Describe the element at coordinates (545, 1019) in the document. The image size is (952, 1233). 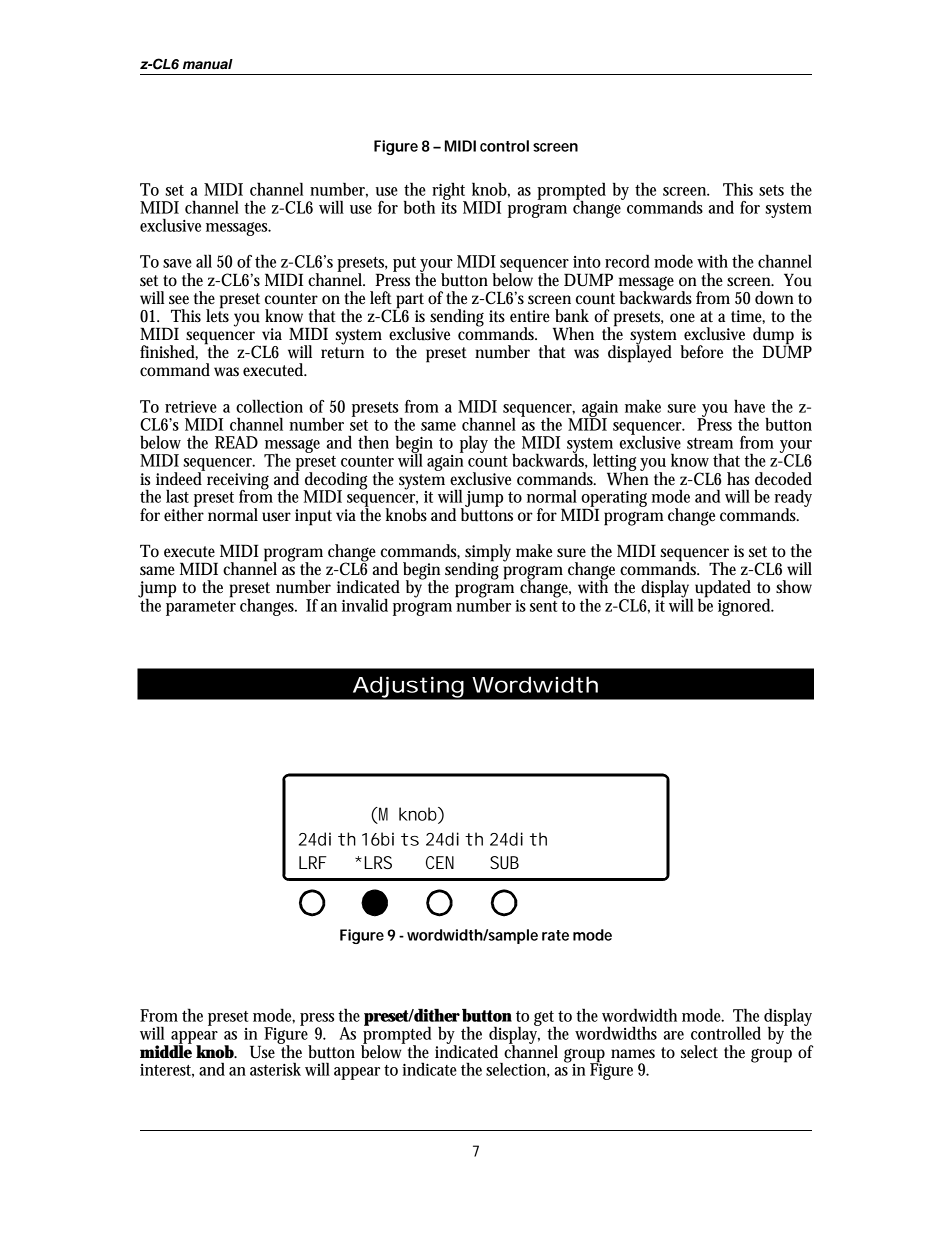
I see `get` at that location.
